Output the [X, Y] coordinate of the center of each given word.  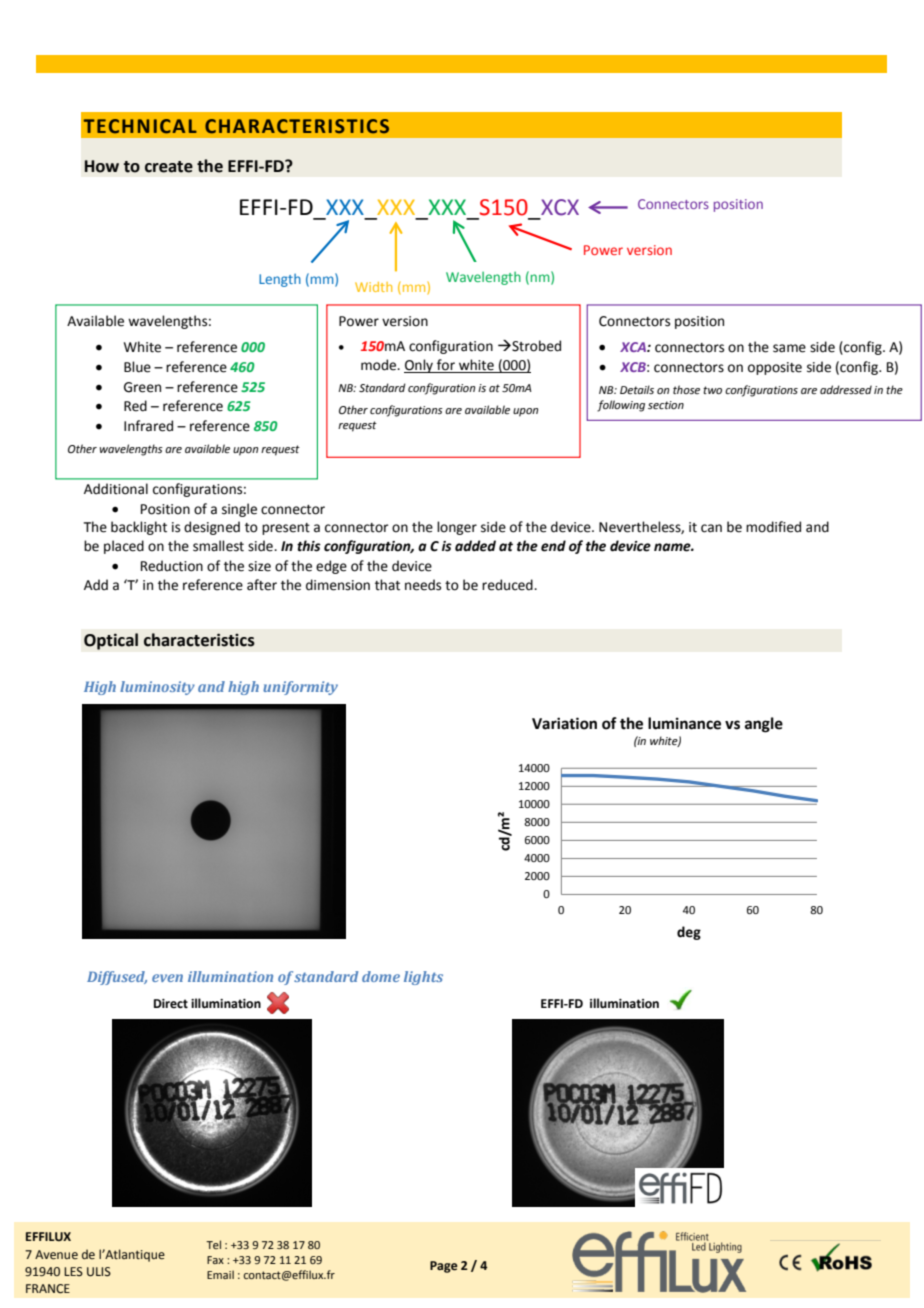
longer [457, 528]
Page [444, 1267]
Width [373, 287]
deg [689, 933]
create [169, 167]
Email [220, 1274]
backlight [139, 528]
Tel [213, 1244]
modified [773, 527]
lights [423, 978]
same [789, 348]
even [167, 978]
